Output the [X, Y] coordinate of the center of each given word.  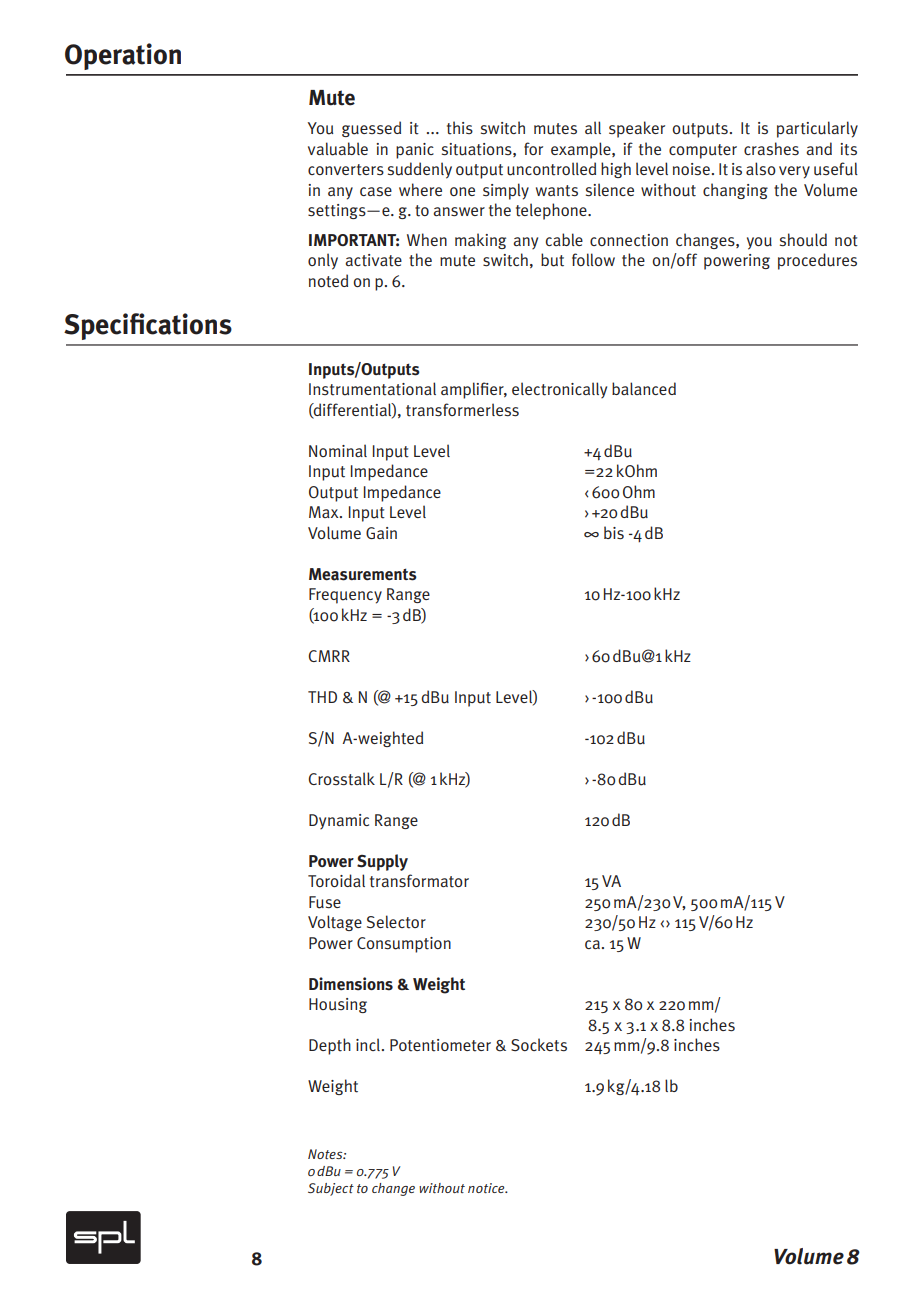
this [460, 128]
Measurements [363, 574]
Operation [123, 56]
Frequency [345, 596]
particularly [817, 129]
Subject [331, 1189]
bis [614, 533]
